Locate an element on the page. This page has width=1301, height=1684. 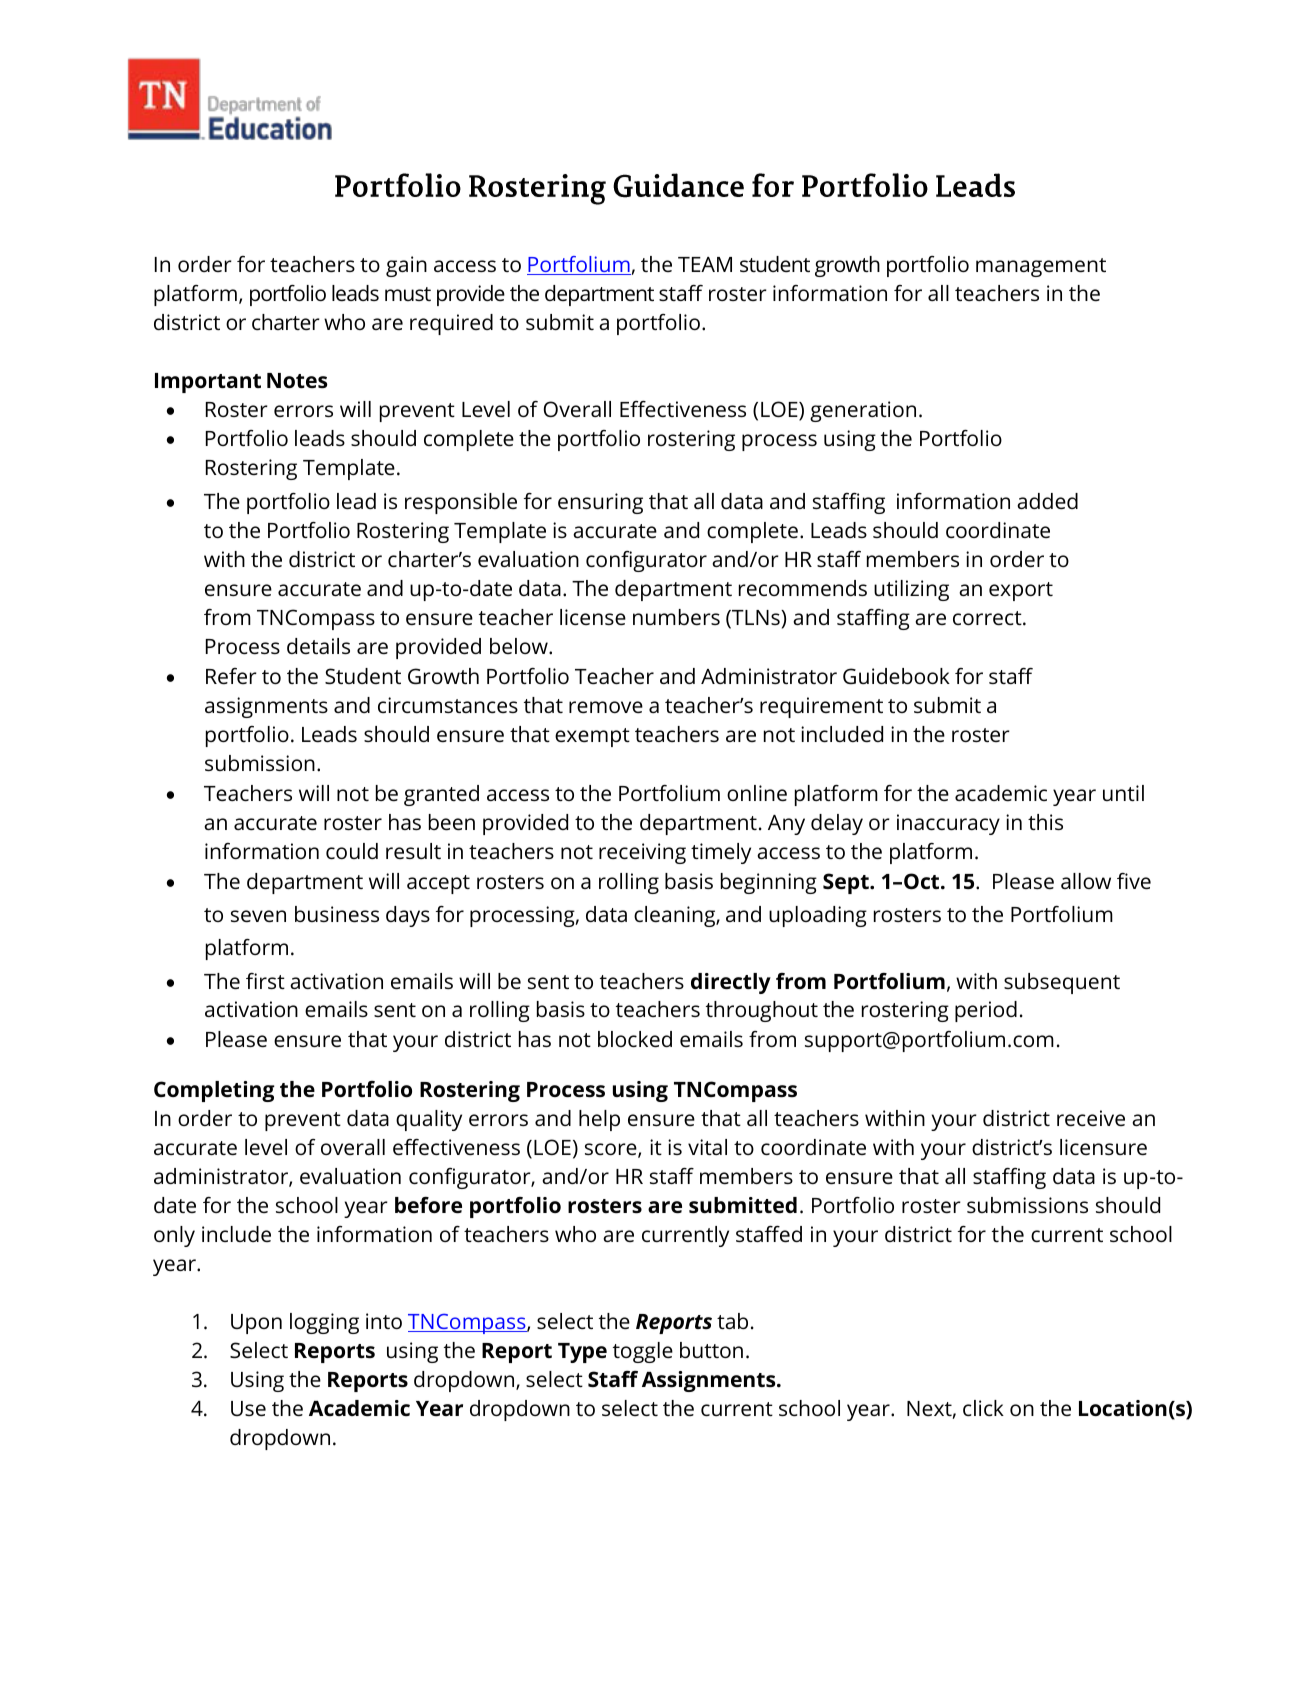
could is located at coordinates (352, 851).
